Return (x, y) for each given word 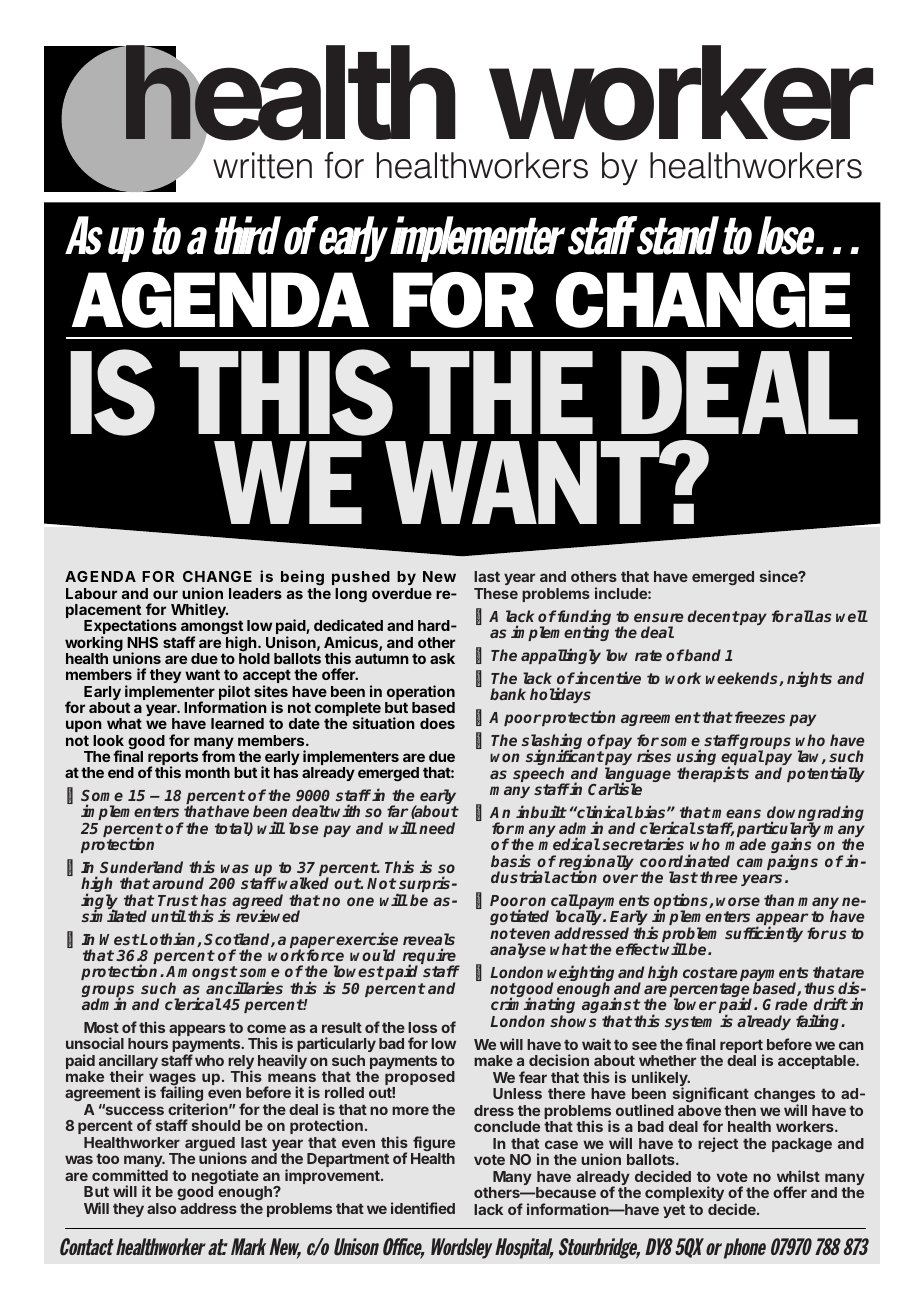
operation (420, 694)
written (262, 165)
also (161, 1208)
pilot (234, 694)
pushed (361, 580)
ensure (658, 617)
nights (809, 679)
